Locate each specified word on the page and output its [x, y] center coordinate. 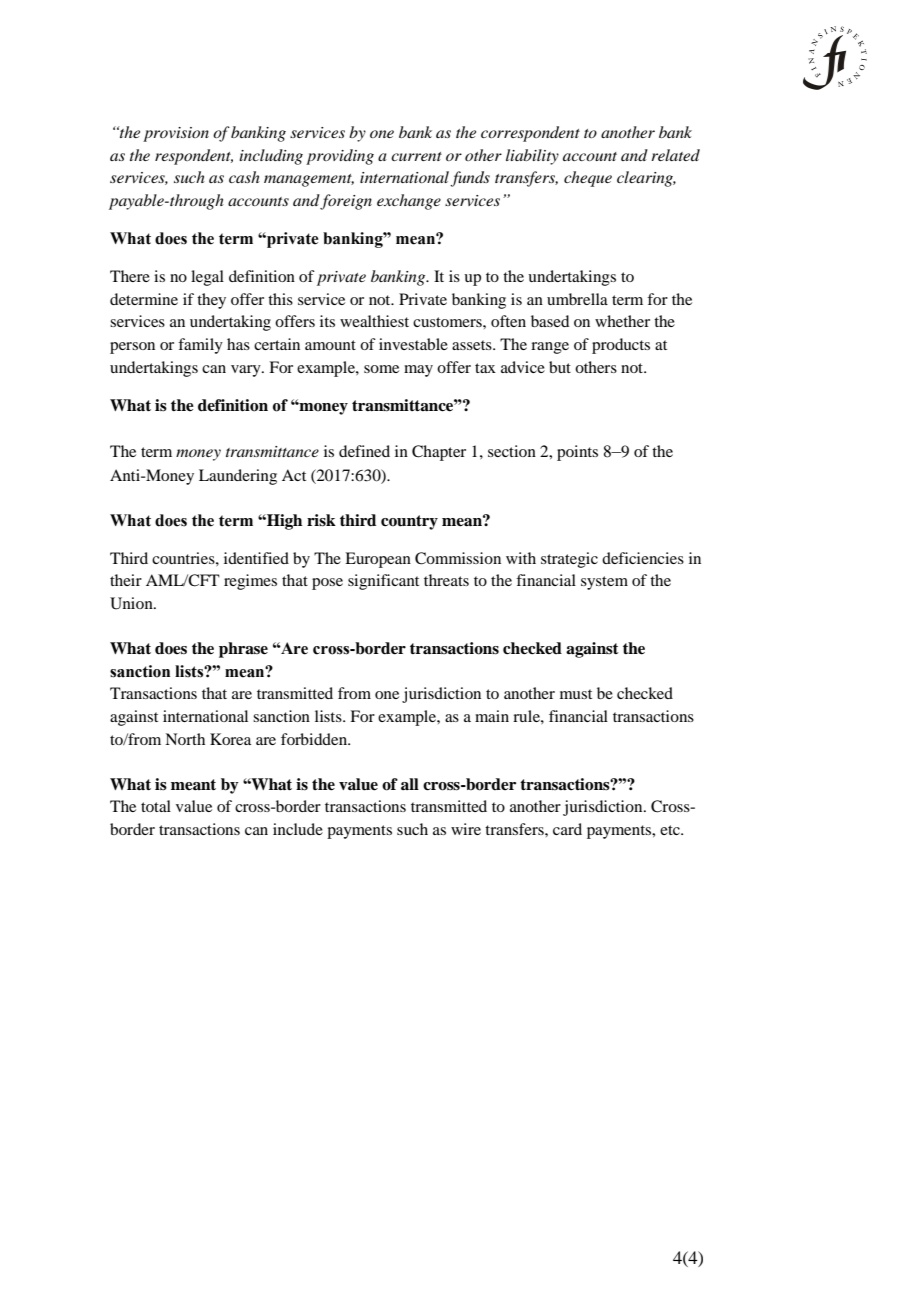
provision [176, 134]
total [156, 806]
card [567, 829]
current [416, 156]
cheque [588, 179]
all [410, 784]
